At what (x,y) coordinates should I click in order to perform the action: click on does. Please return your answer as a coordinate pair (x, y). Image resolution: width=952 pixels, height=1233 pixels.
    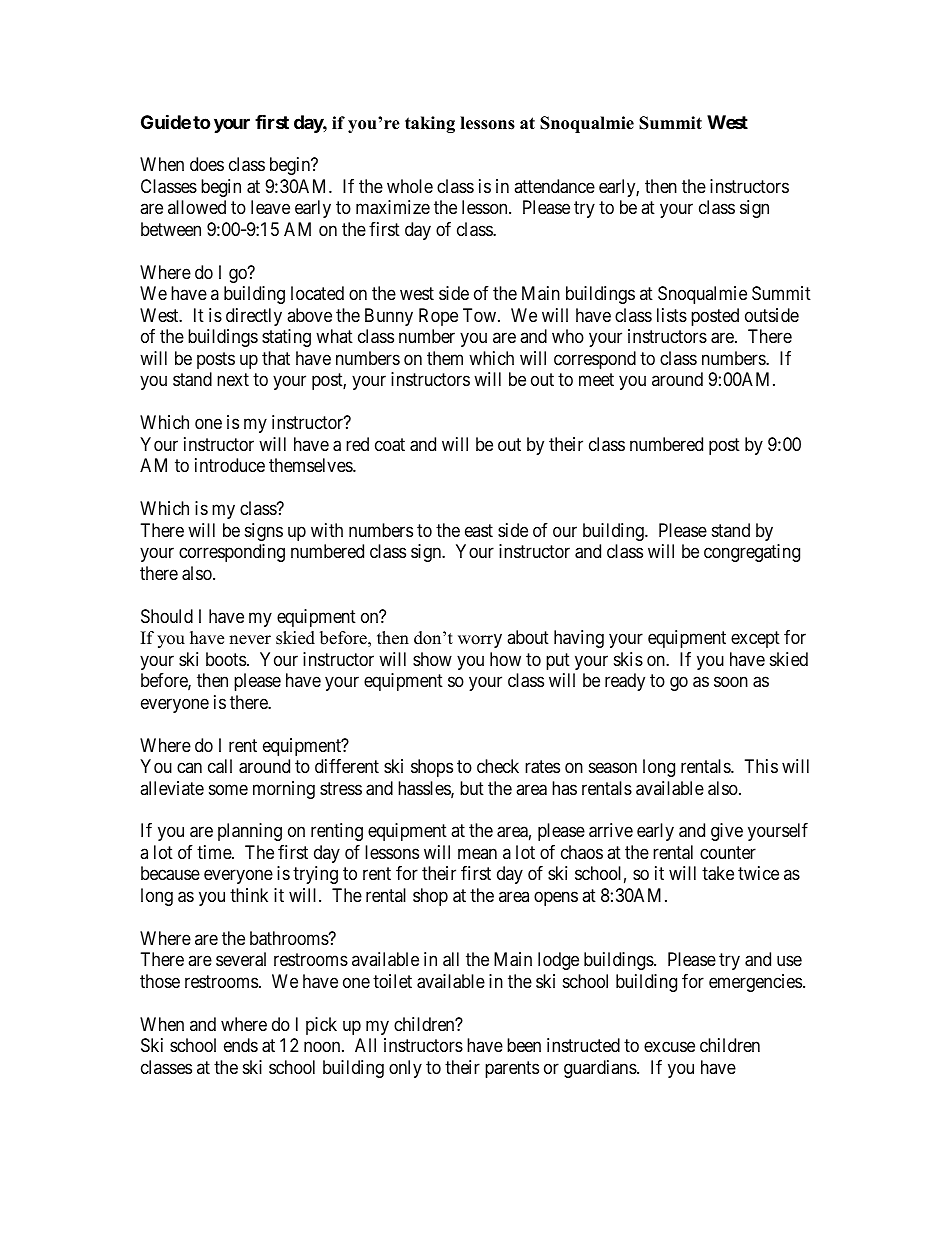
    Looking at the image, I should click on (207, 164).
